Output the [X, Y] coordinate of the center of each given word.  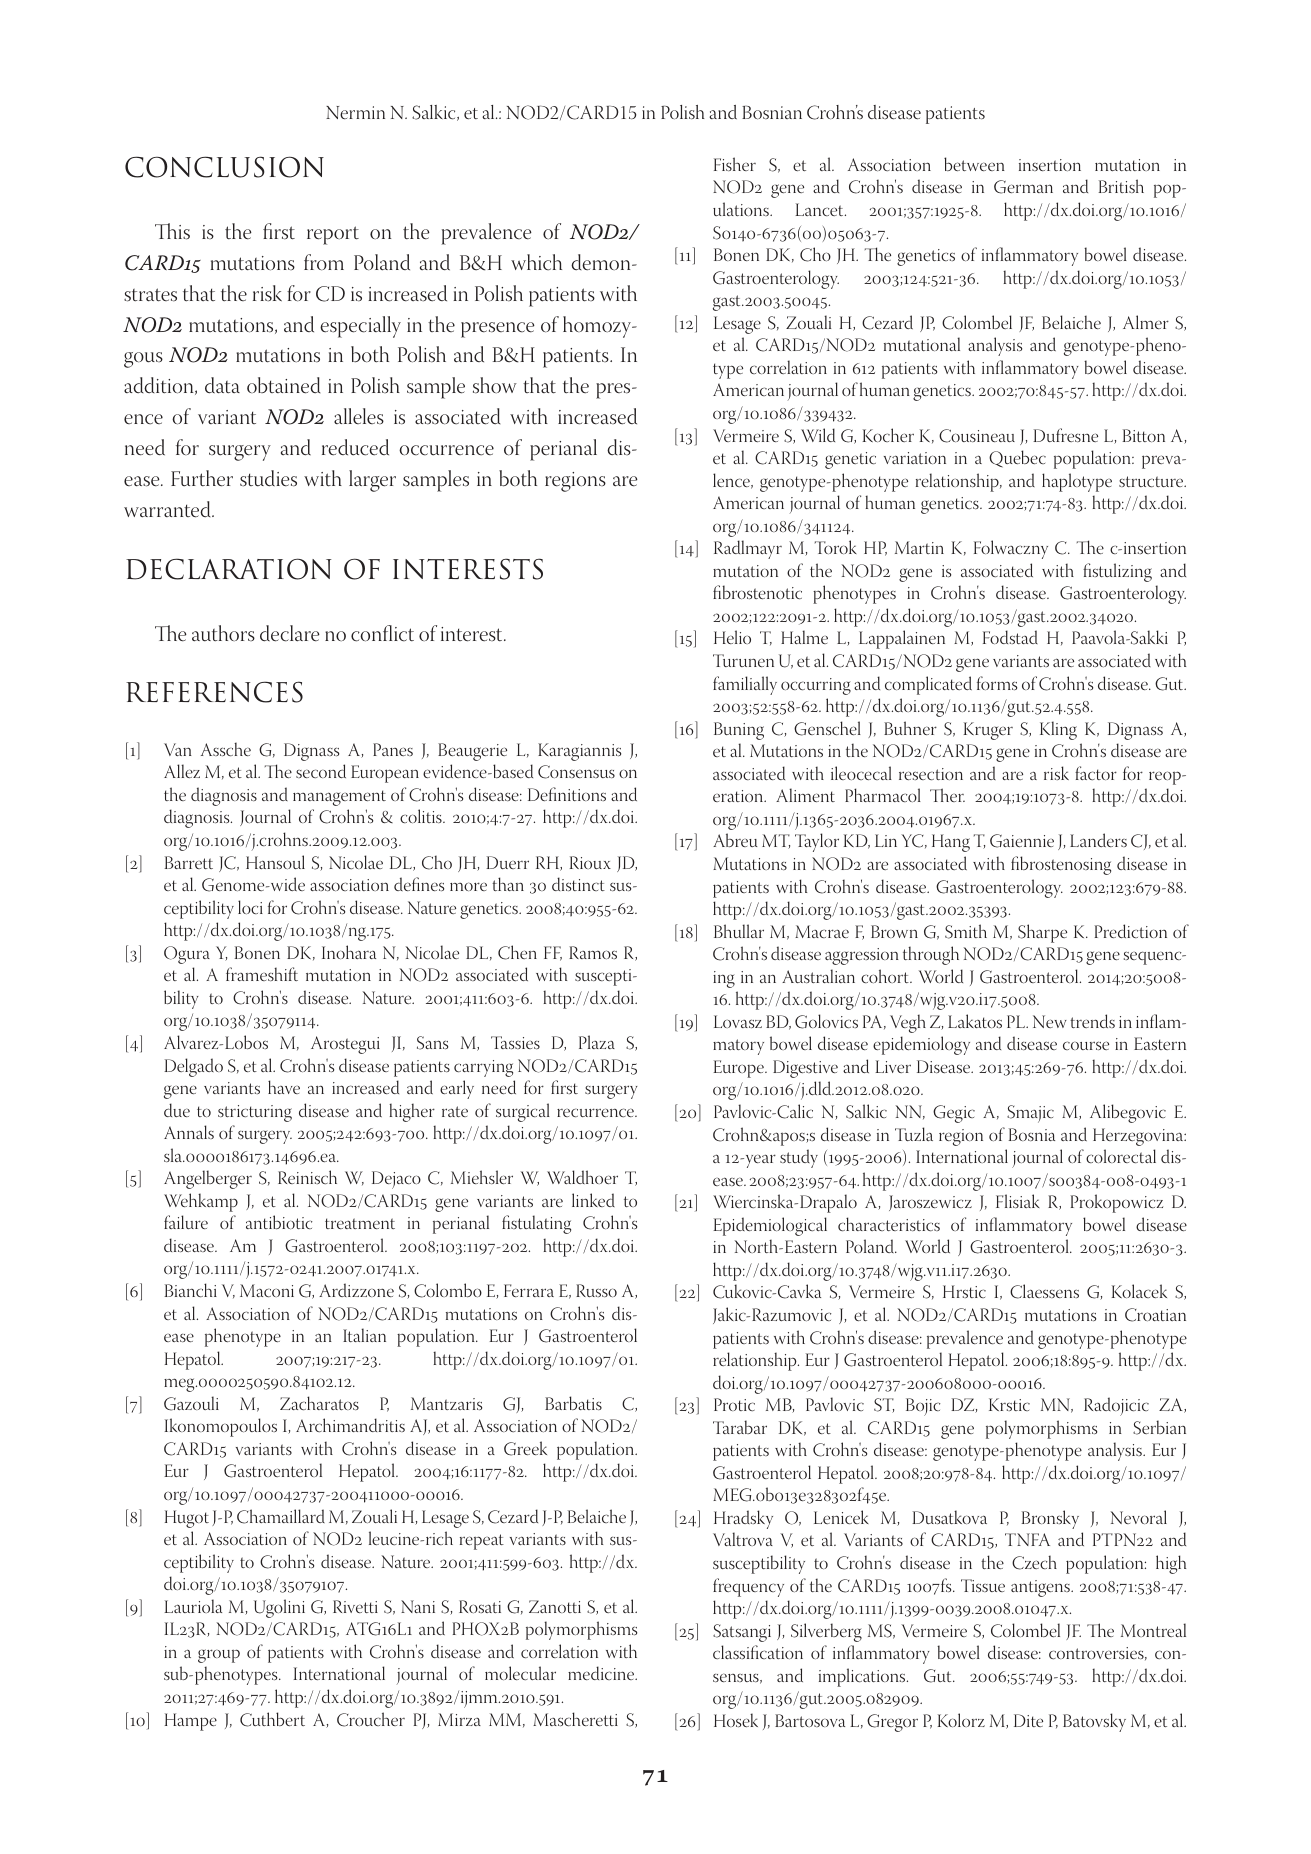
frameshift [262, 974]
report [333, 235]
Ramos [593, 952]
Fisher [735, 164]
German [1023, 187]
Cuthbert [272, 1719]
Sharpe [1042, 933]
